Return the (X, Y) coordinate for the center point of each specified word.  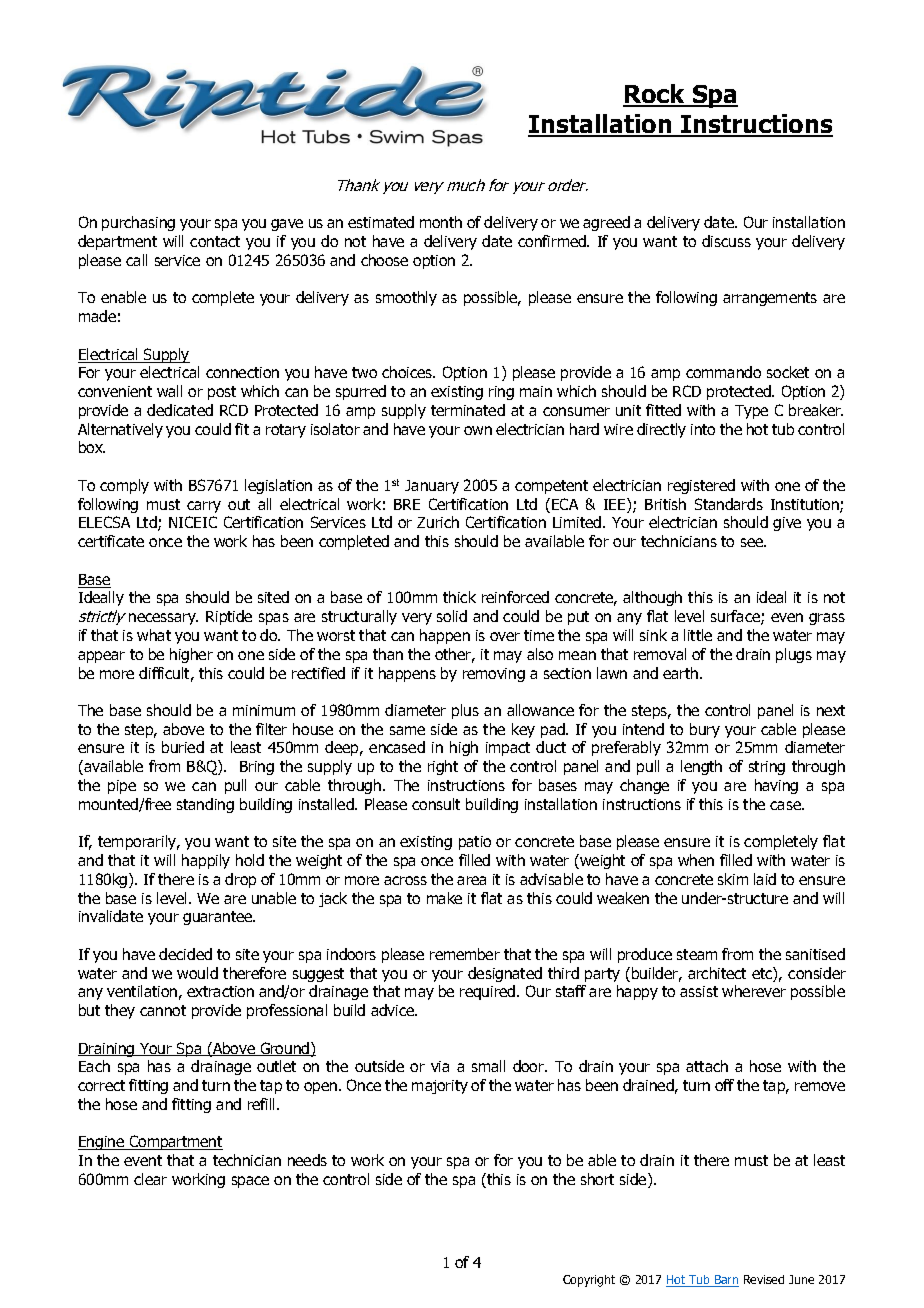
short (597, 1179)
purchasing (138, 223)
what (154, 635)
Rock (655, 95)
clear (150, 1179)
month (441, 222)
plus (465, 711)
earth (682, 673)
